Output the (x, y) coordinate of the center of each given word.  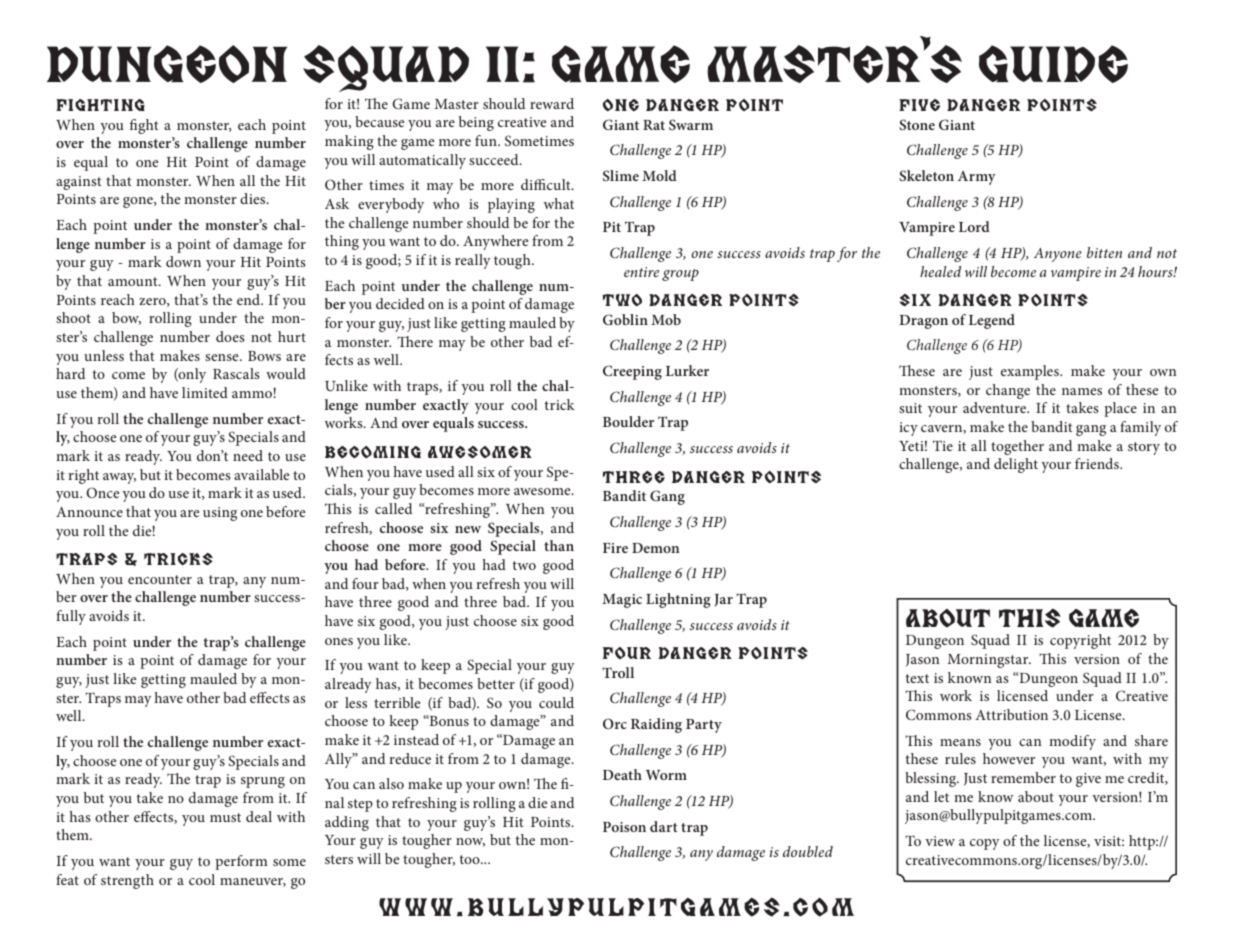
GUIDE (1053, 64)
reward (552, 103)
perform (241, 862)
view (940, 841)
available (261, 474)
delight (1016, 465)
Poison (624, 827)
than (559, 545)
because (379, 121)
